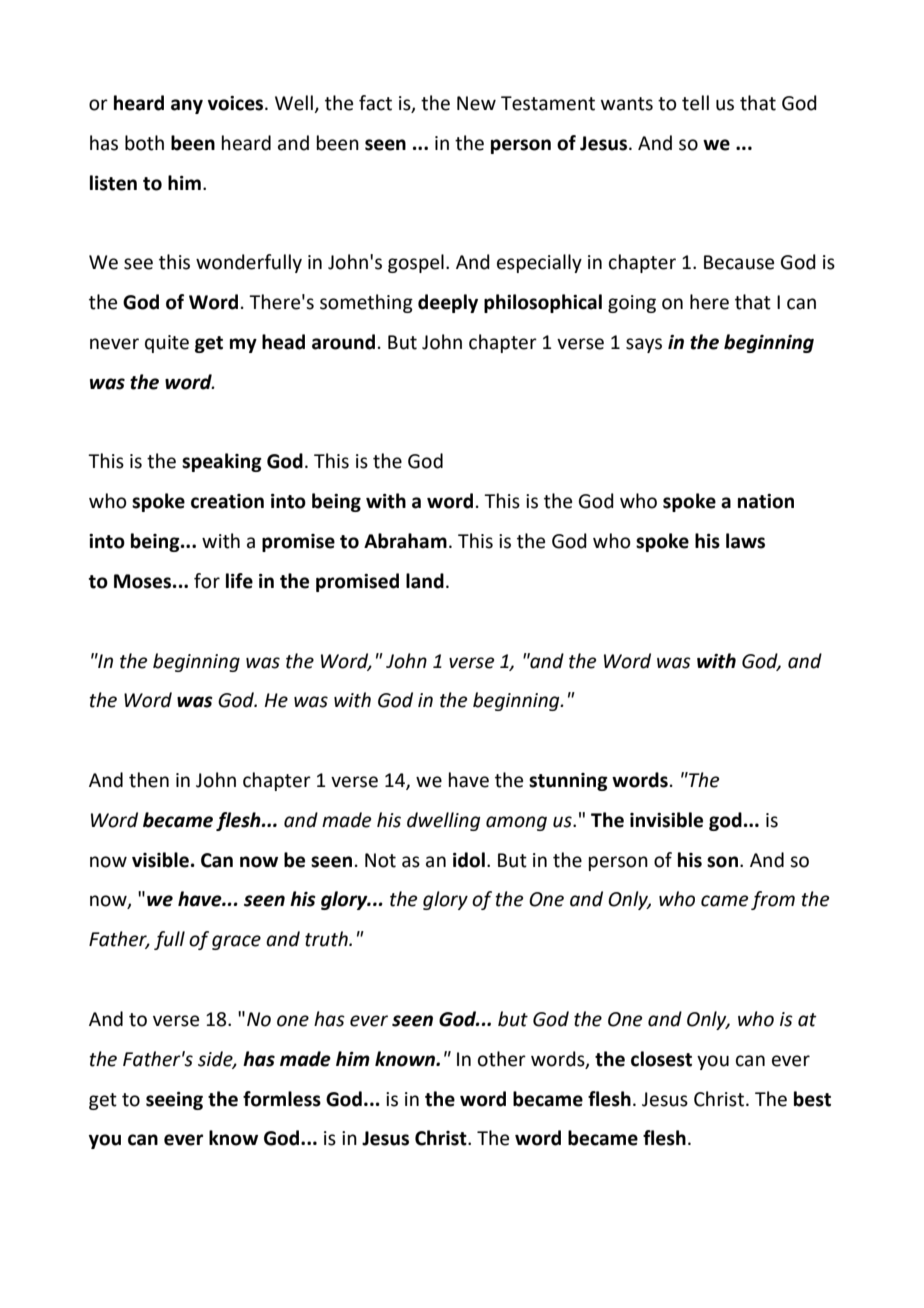 This screenshot has height=1308, width=924. Describe the element at coordinates (695, 103) in the screenshot. I see `tell` at that location.
